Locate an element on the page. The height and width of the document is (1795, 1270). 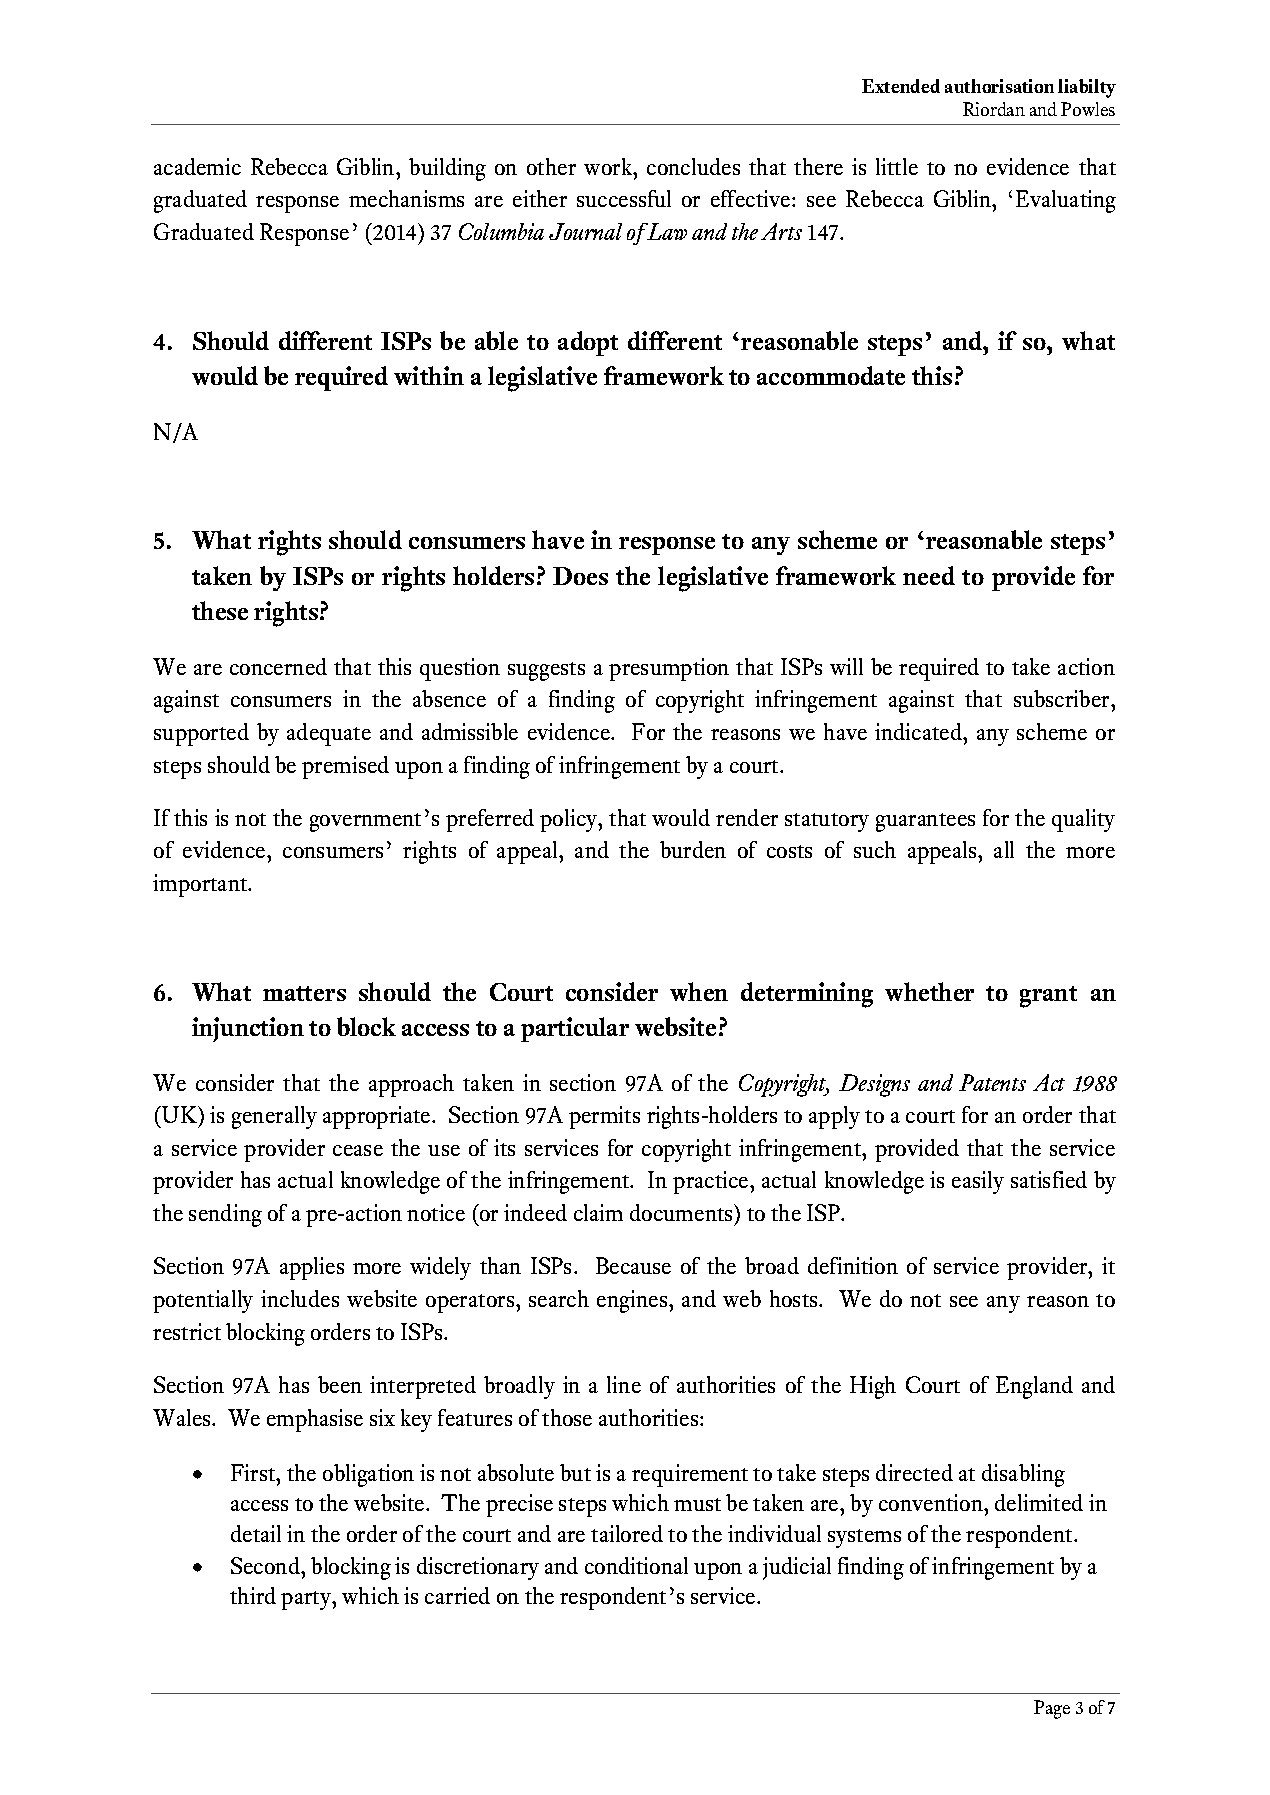
generally is located at coordinates (274, 1117).
